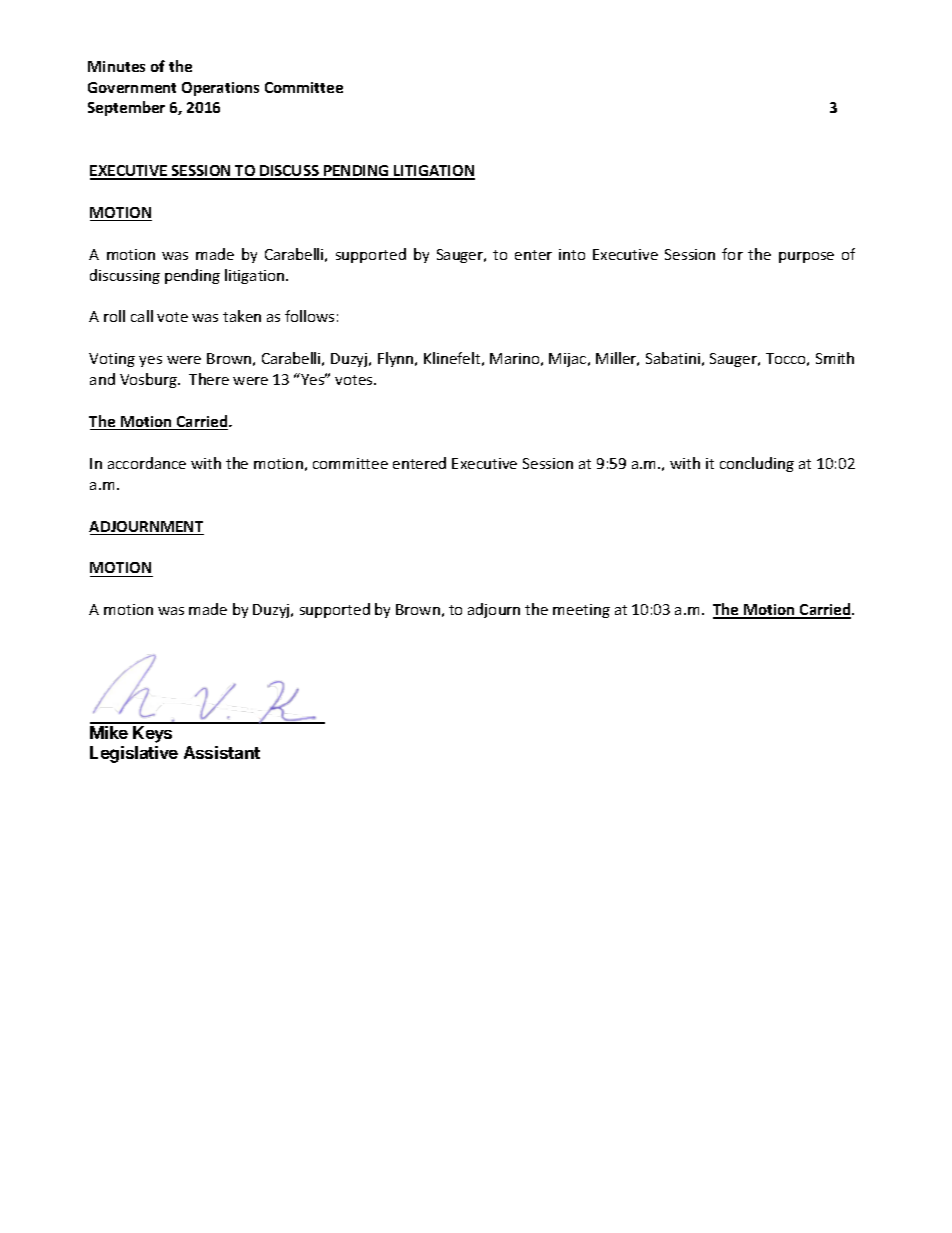  What do you see at coordinates (806, 257) in the screenshot?
I see `purpose` at bounding box center [806, 257].
